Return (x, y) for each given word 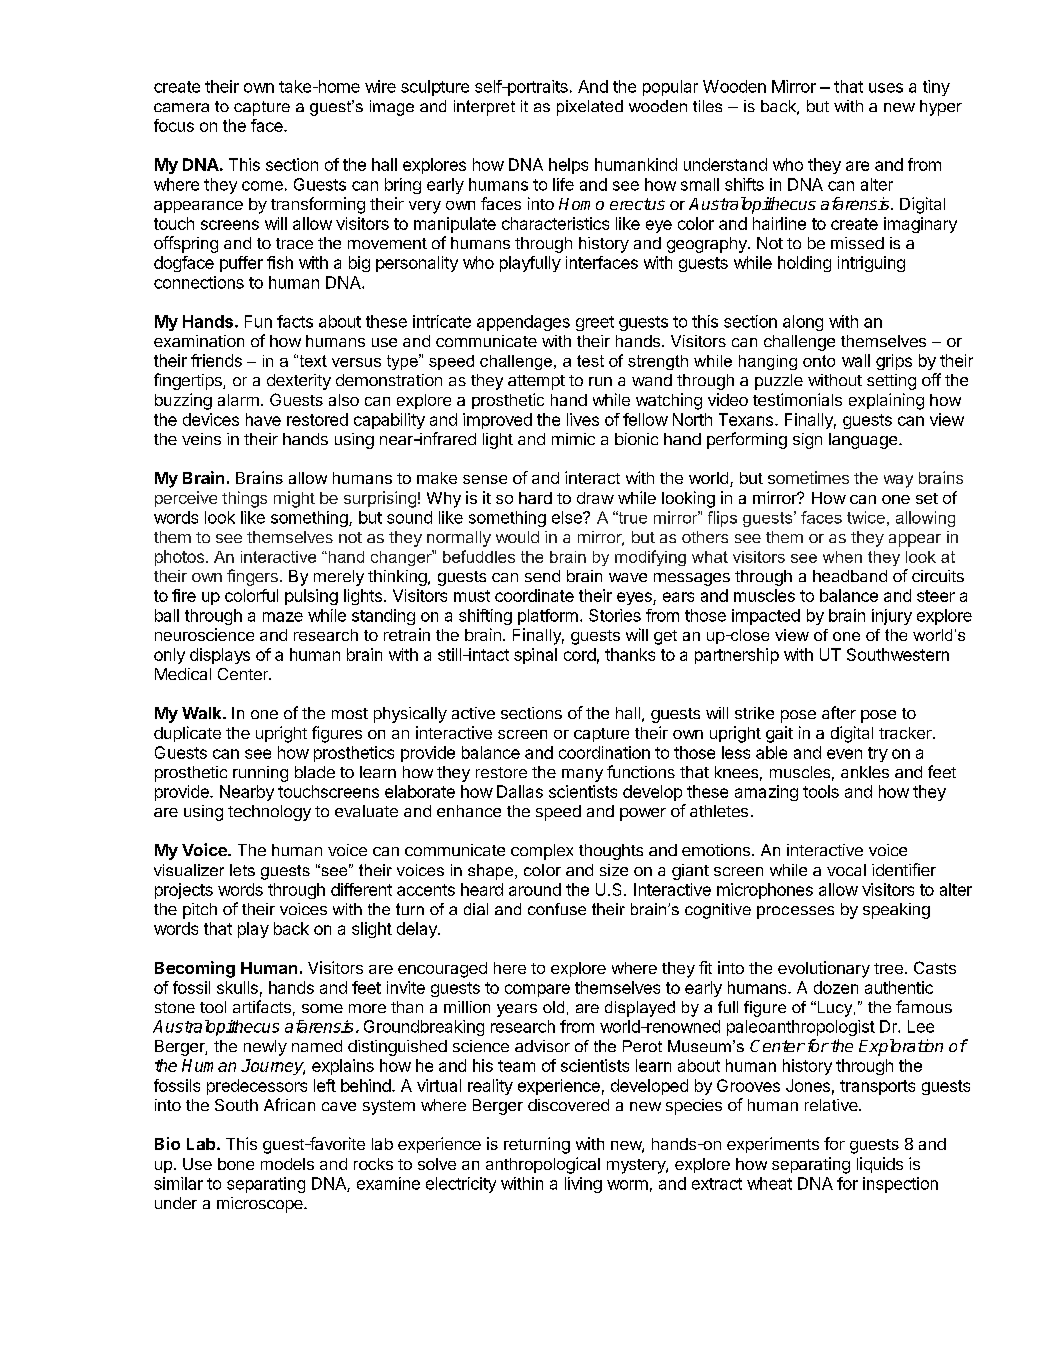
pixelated (590, 108)
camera (181, 107)
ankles (865, 772)
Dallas (520, 791)
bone (236, 1164)
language (864, 441)
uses (886, 88)
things (244, 499)
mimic (573, 439)
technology (269, 813)
